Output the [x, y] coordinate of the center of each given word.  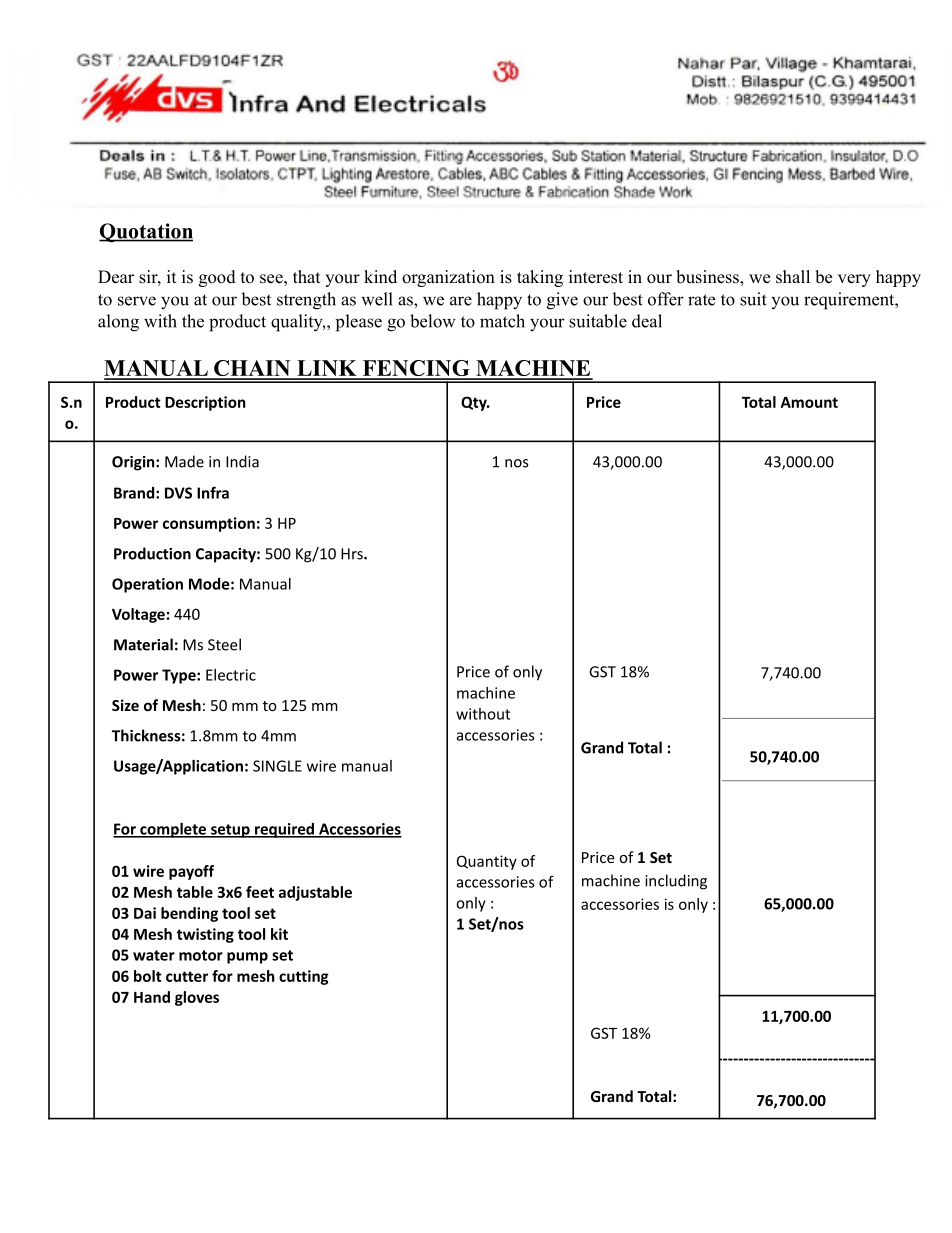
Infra [213, 492]
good [217, 278]
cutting [304, 977]
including [676, 882]
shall [793, 277]
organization [448, 278]
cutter [187, 976]
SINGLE [277, 766]
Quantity [487, 862]
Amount [809, 402]
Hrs [353, 554]
